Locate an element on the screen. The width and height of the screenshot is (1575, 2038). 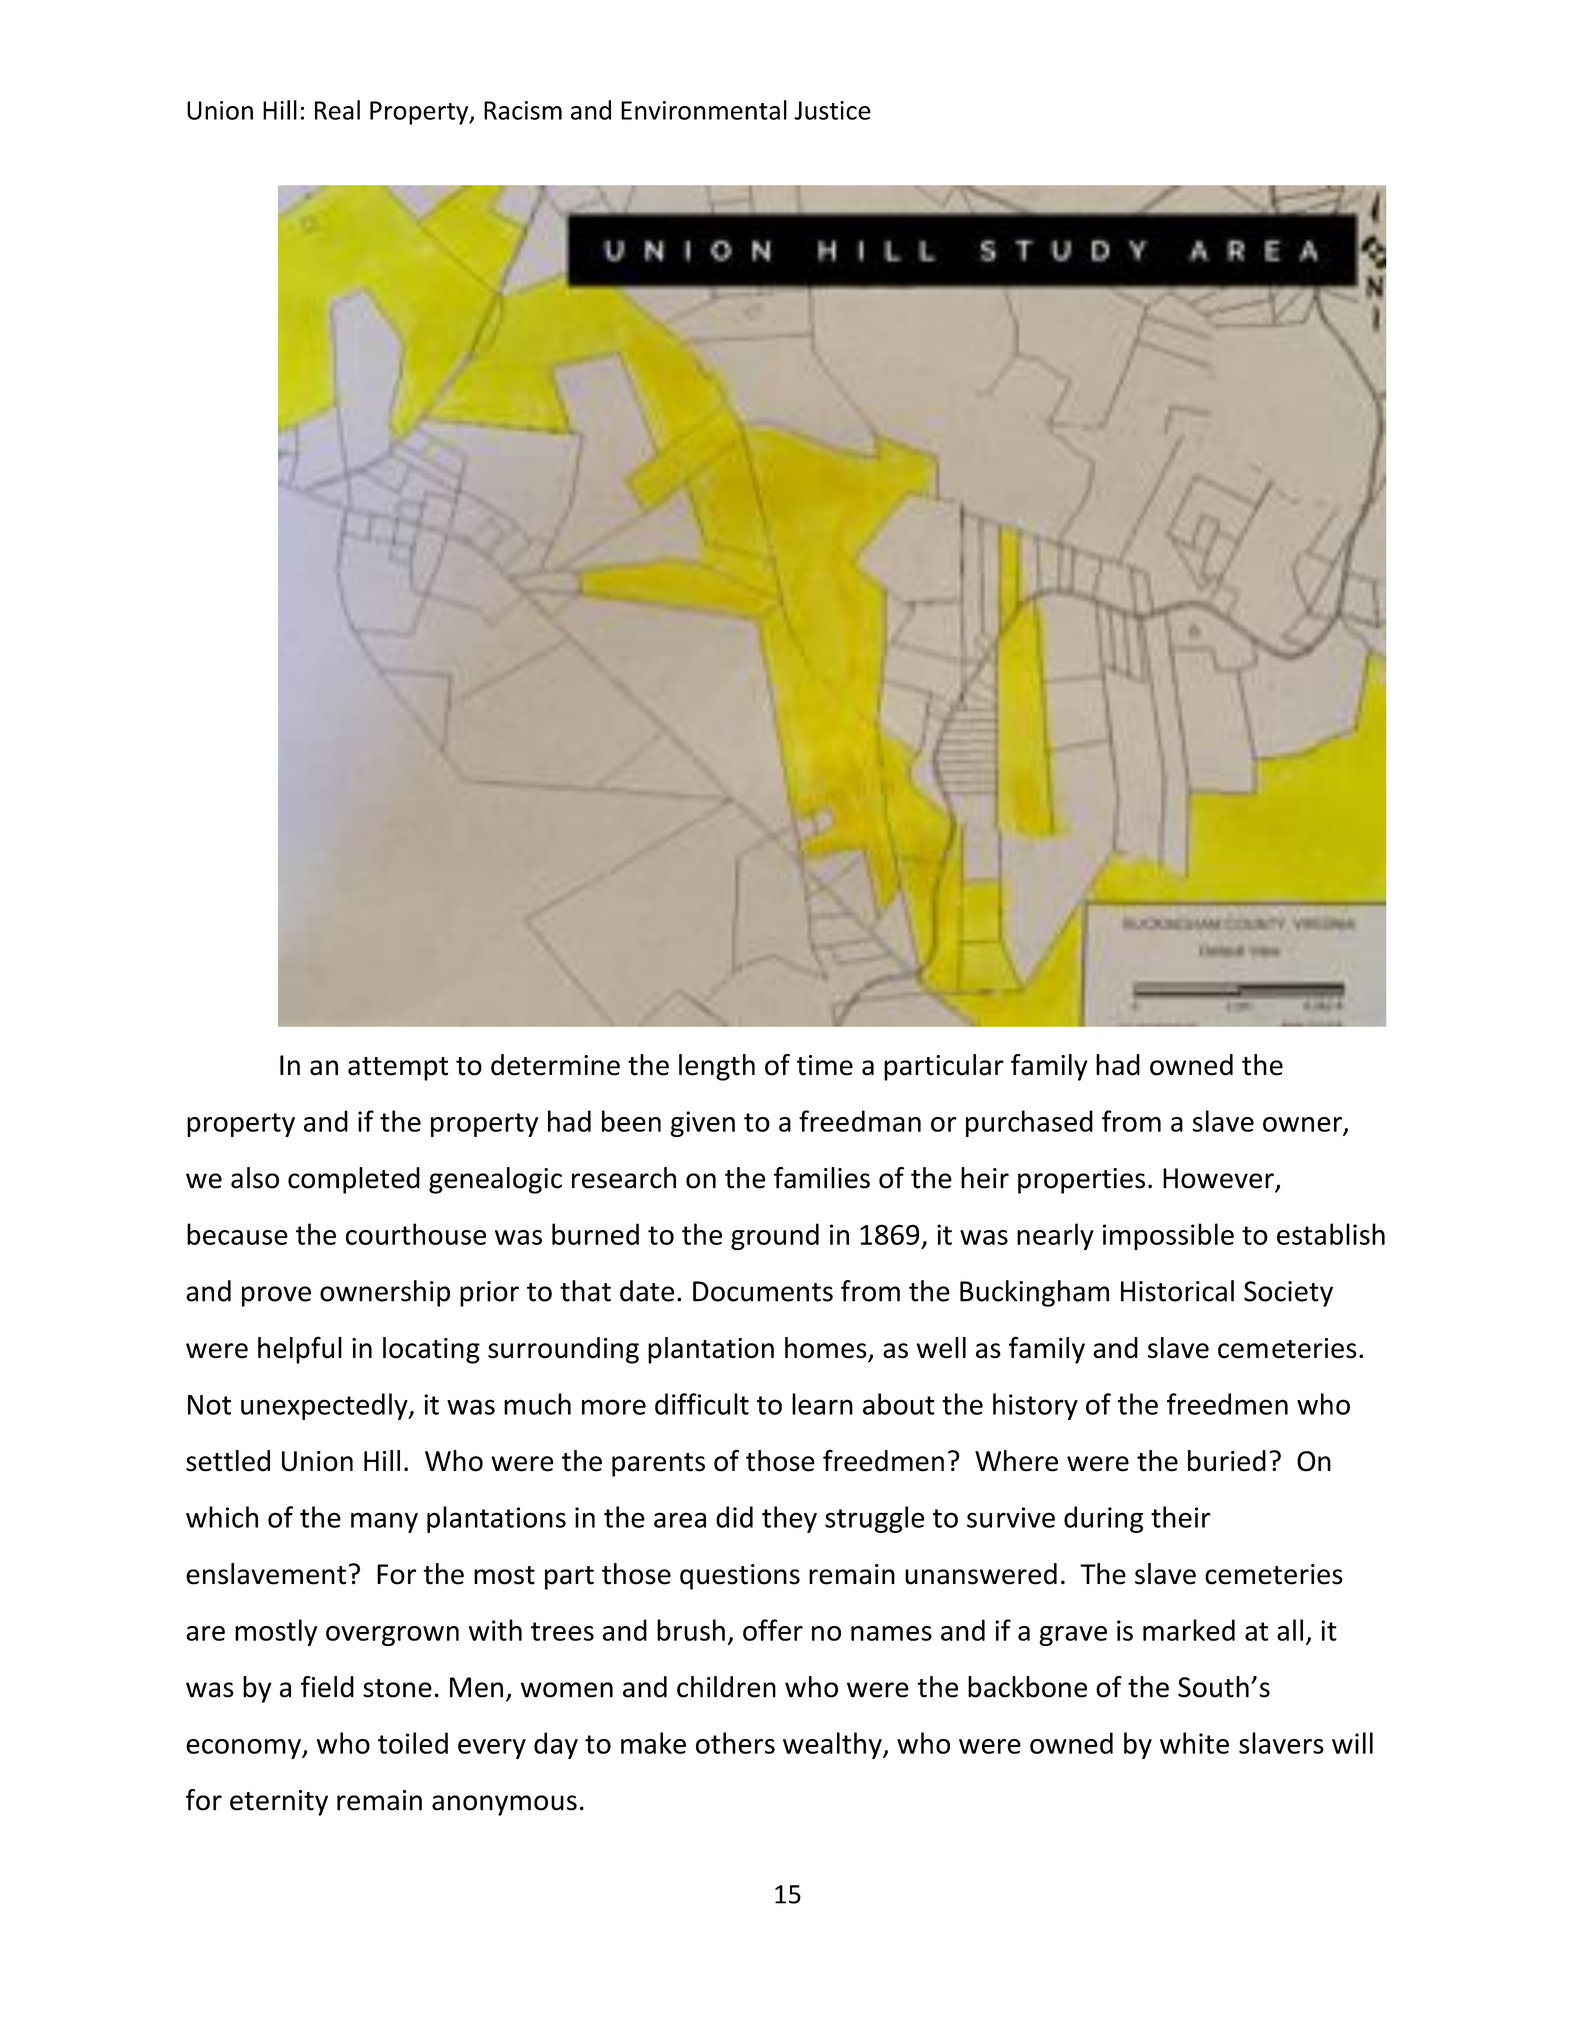
Justice is located at coordinates (833, 110).
